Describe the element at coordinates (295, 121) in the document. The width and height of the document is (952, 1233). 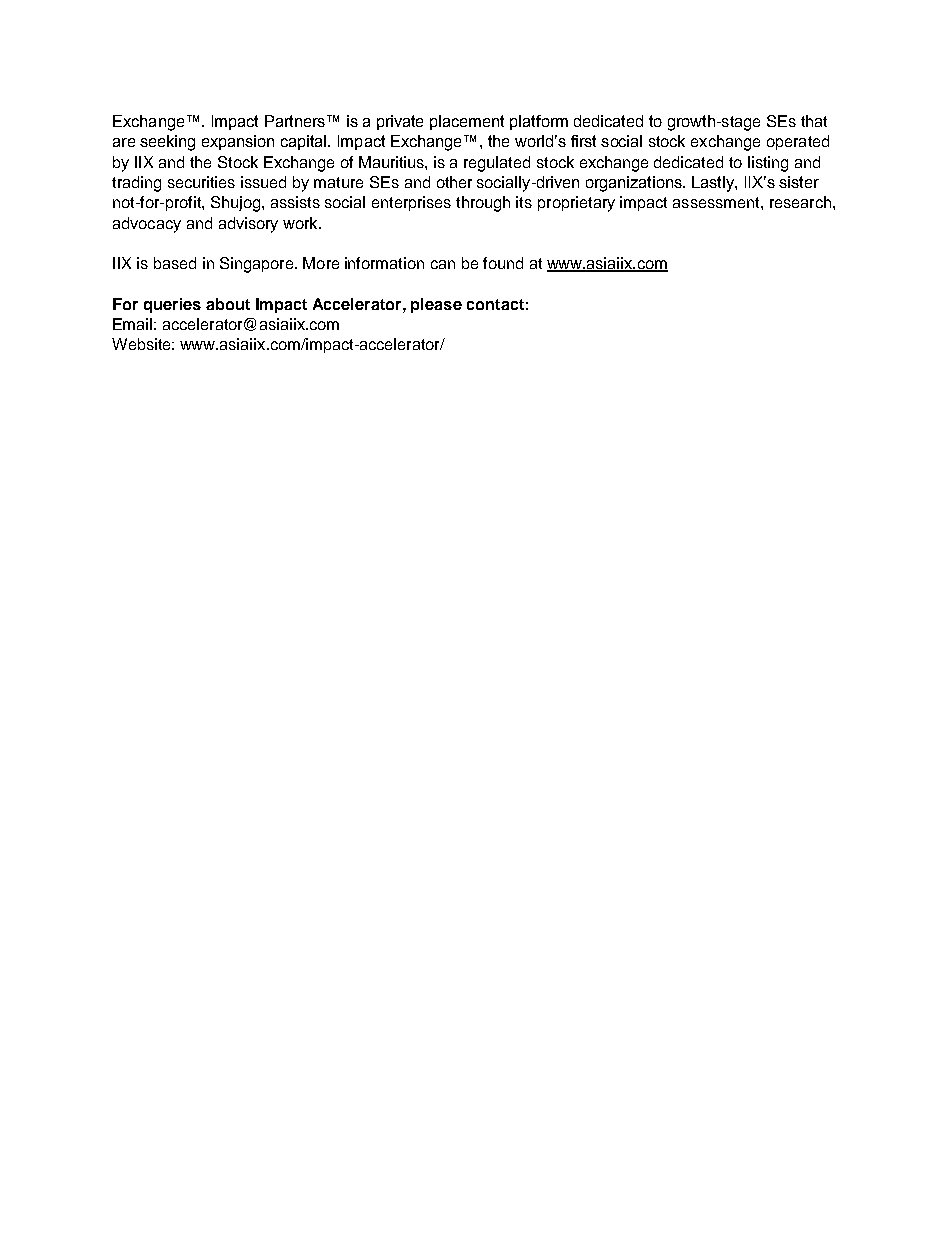
I see `Partners` at that location.
